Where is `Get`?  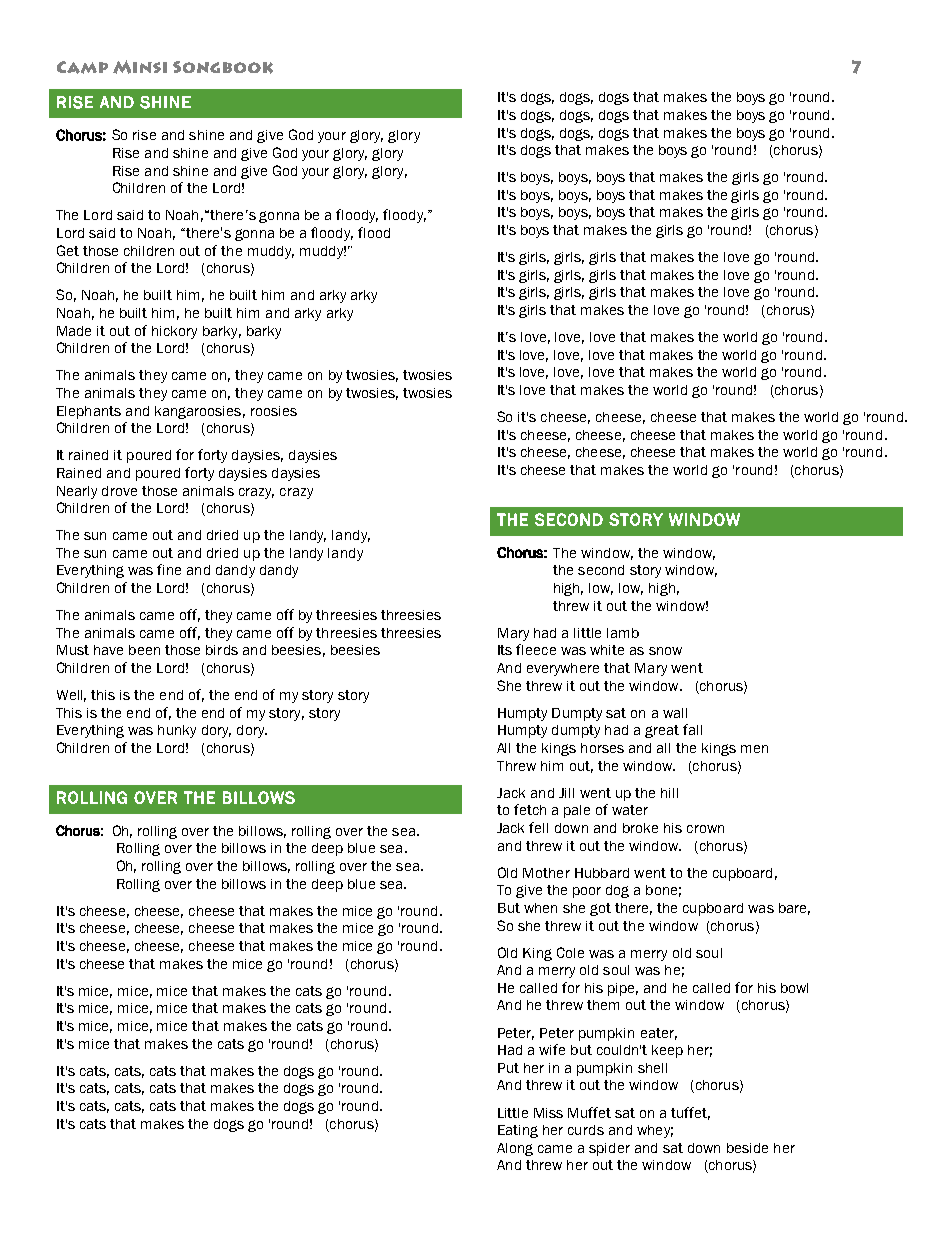 Get is located at coordinates (68, 250).
